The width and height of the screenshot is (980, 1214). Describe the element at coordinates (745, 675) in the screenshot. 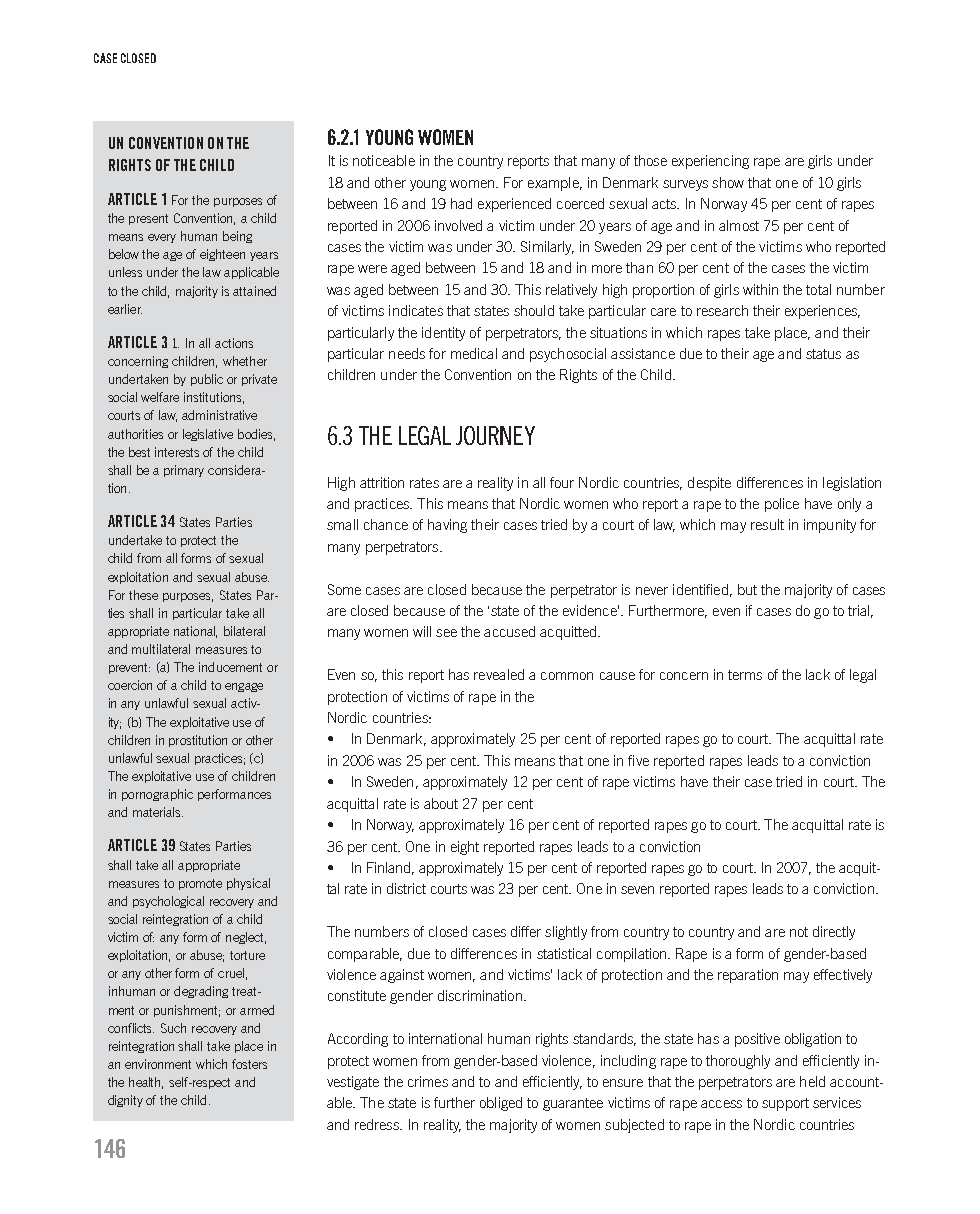

I see `terms` at that location.
